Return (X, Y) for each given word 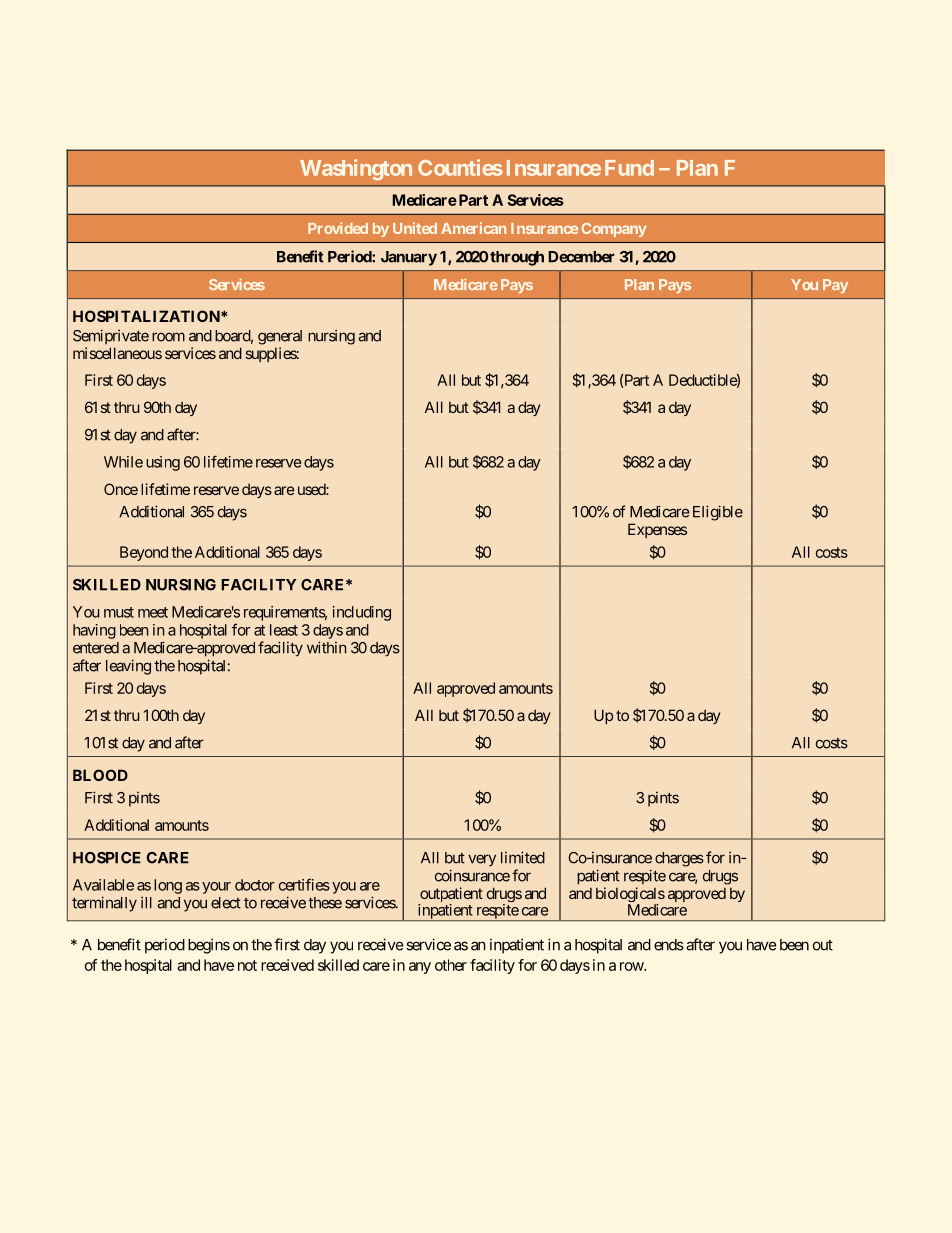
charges (679, 859)
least (284, 630)
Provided (338, 228)
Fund (629, 168)
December (581, 257)
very (482, 860)
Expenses (657, 530)
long (168, 886)
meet (153, 612)
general (280, 337)
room (168, 337)
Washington (356, 169)
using (163, 463)
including (362, 613)
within (326, 647)
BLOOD (100, 775)
